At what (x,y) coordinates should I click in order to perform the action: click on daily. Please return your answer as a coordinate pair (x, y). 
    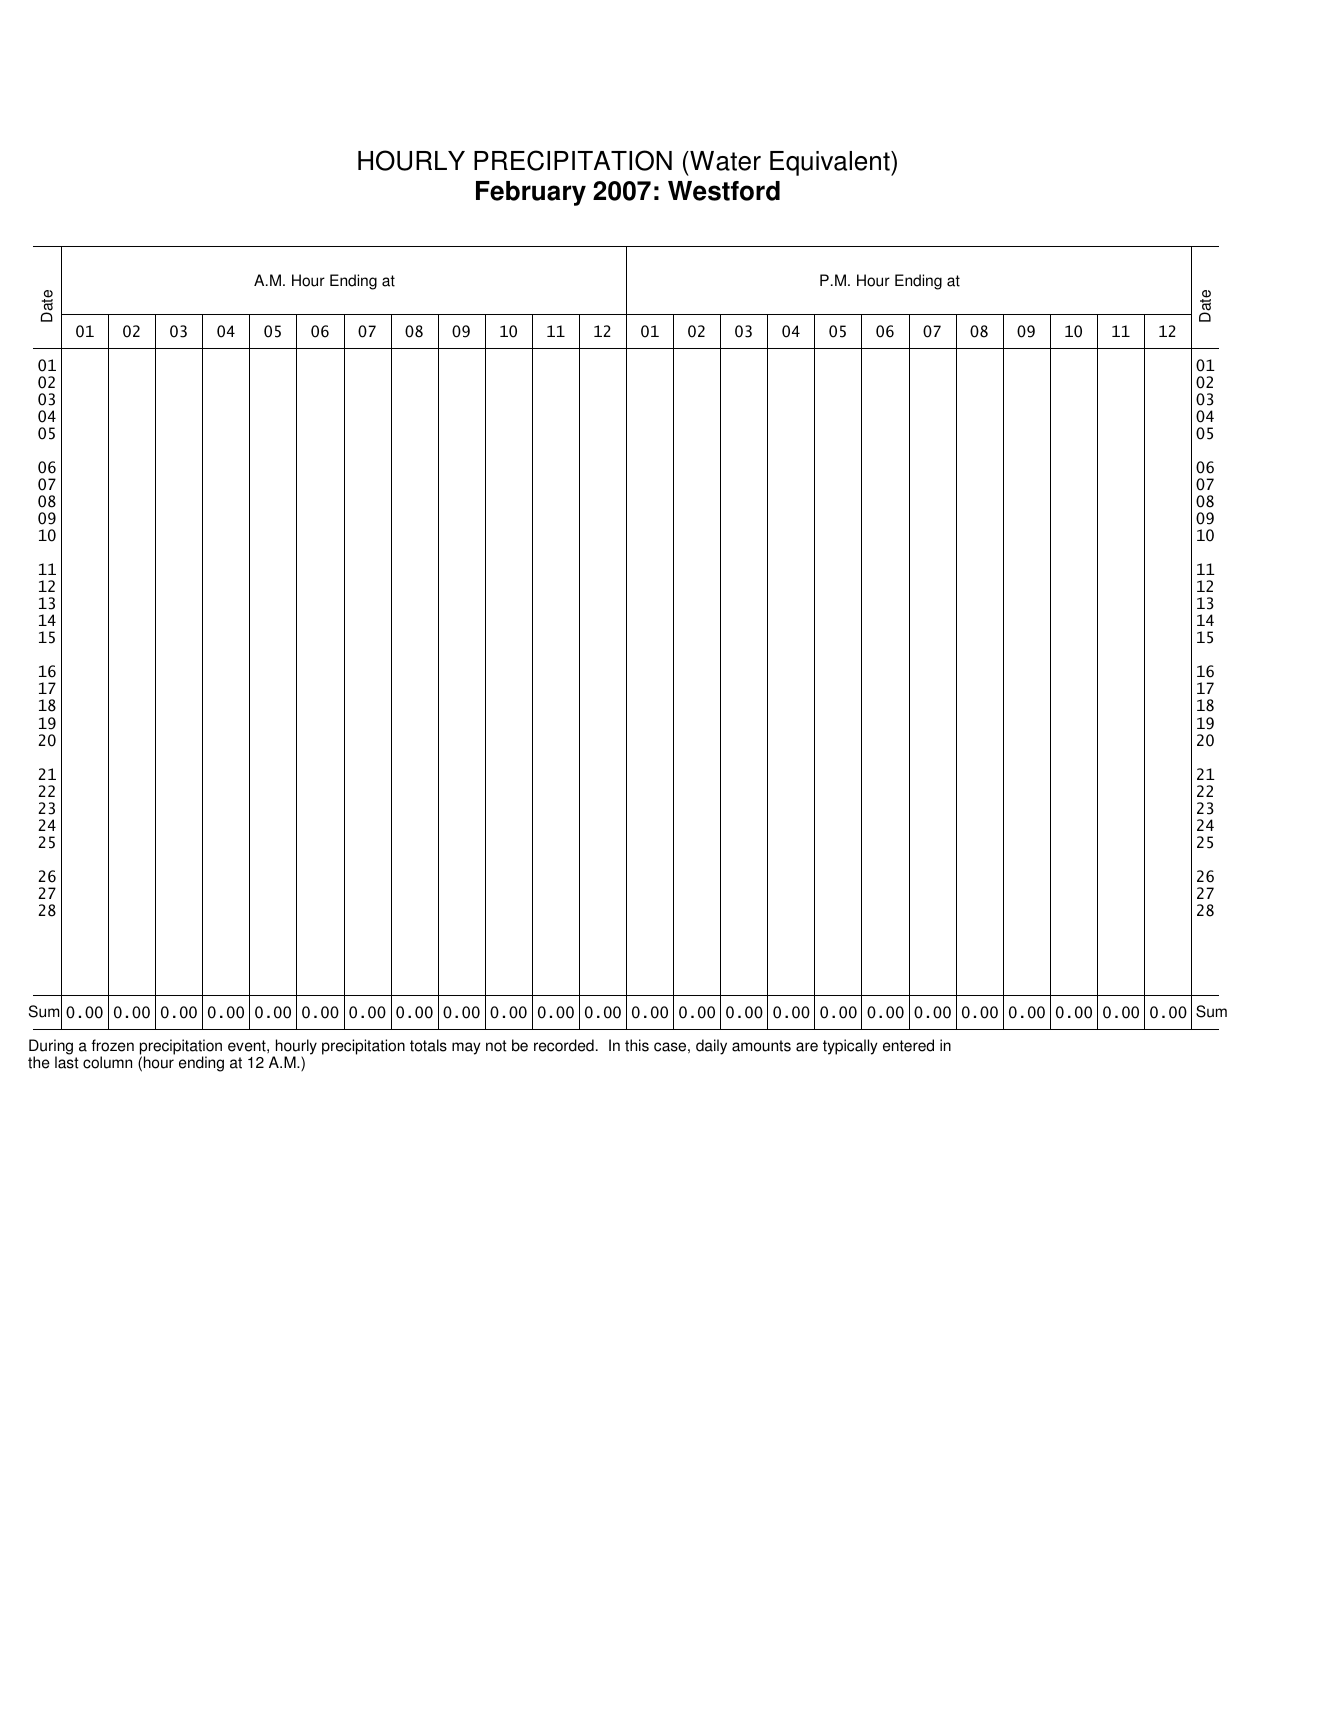
    Looking at the image, I should click on (711, 1047).
